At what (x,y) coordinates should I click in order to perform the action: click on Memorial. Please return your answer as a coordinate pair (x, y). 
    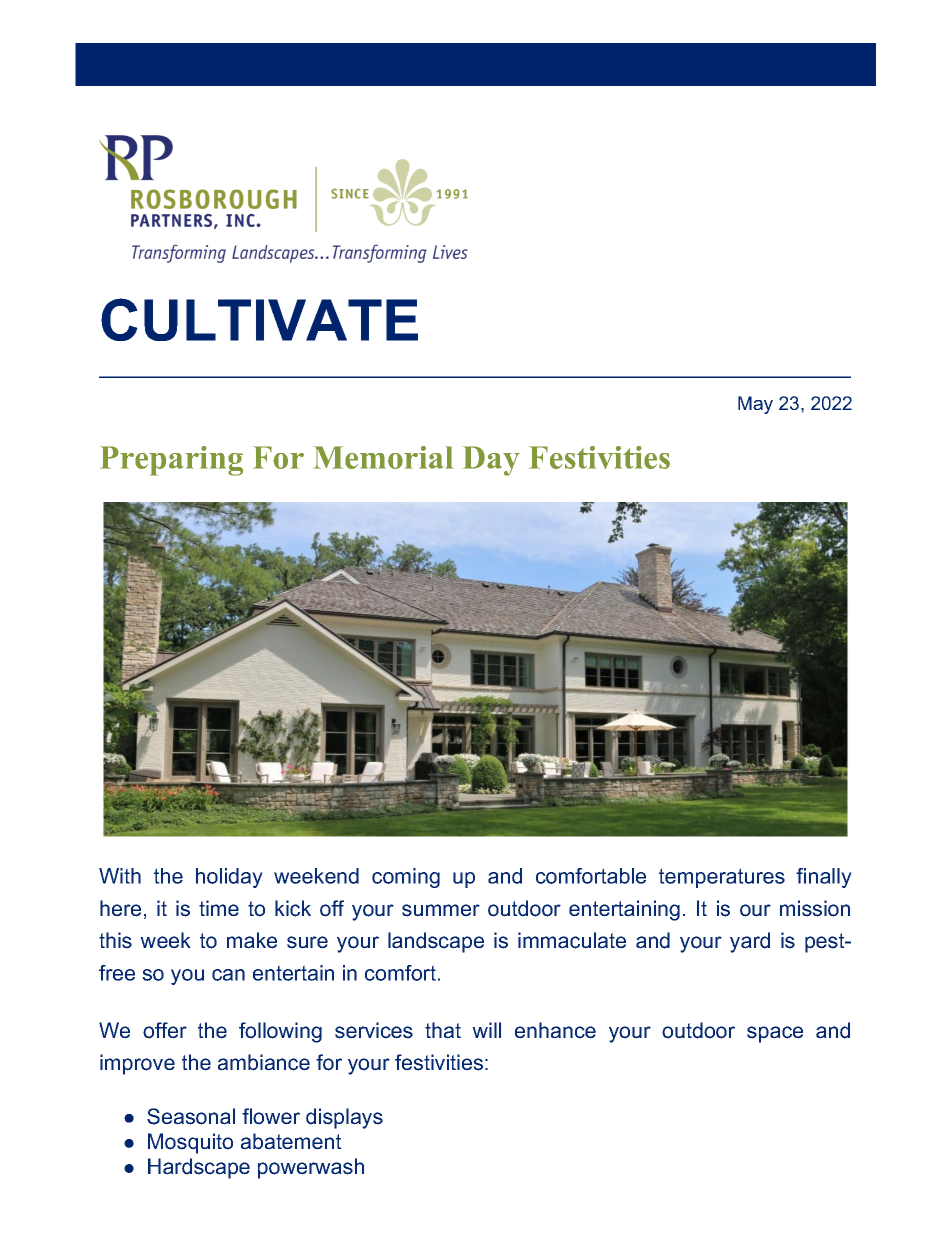
    Looking at the image, I should click on (383, 457).
